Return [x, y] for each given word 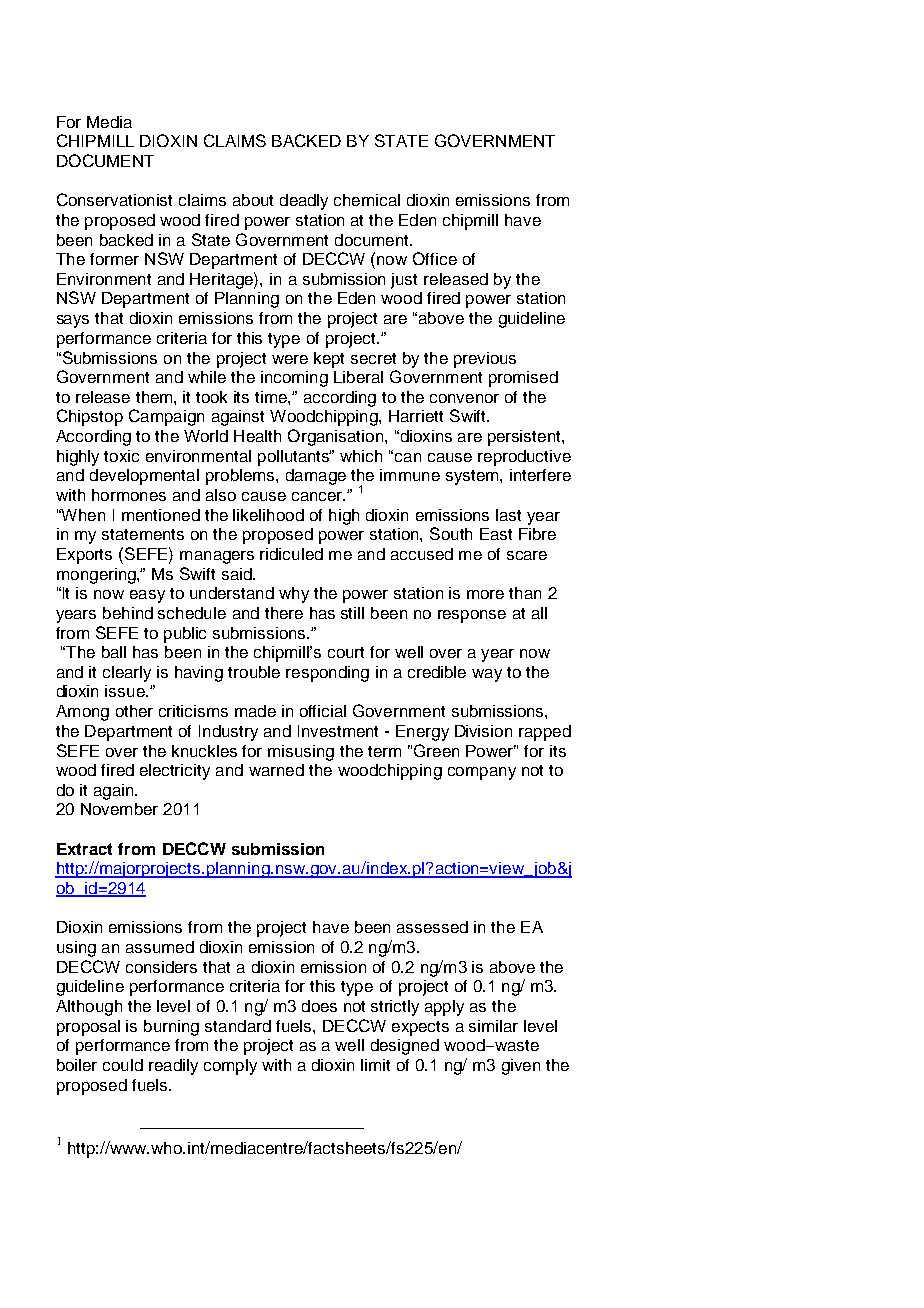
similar [493, 1026]
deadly [304, 202]
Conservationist [114, 199]
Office [435, 258]
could [123, 1065]
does [319, 1006]
